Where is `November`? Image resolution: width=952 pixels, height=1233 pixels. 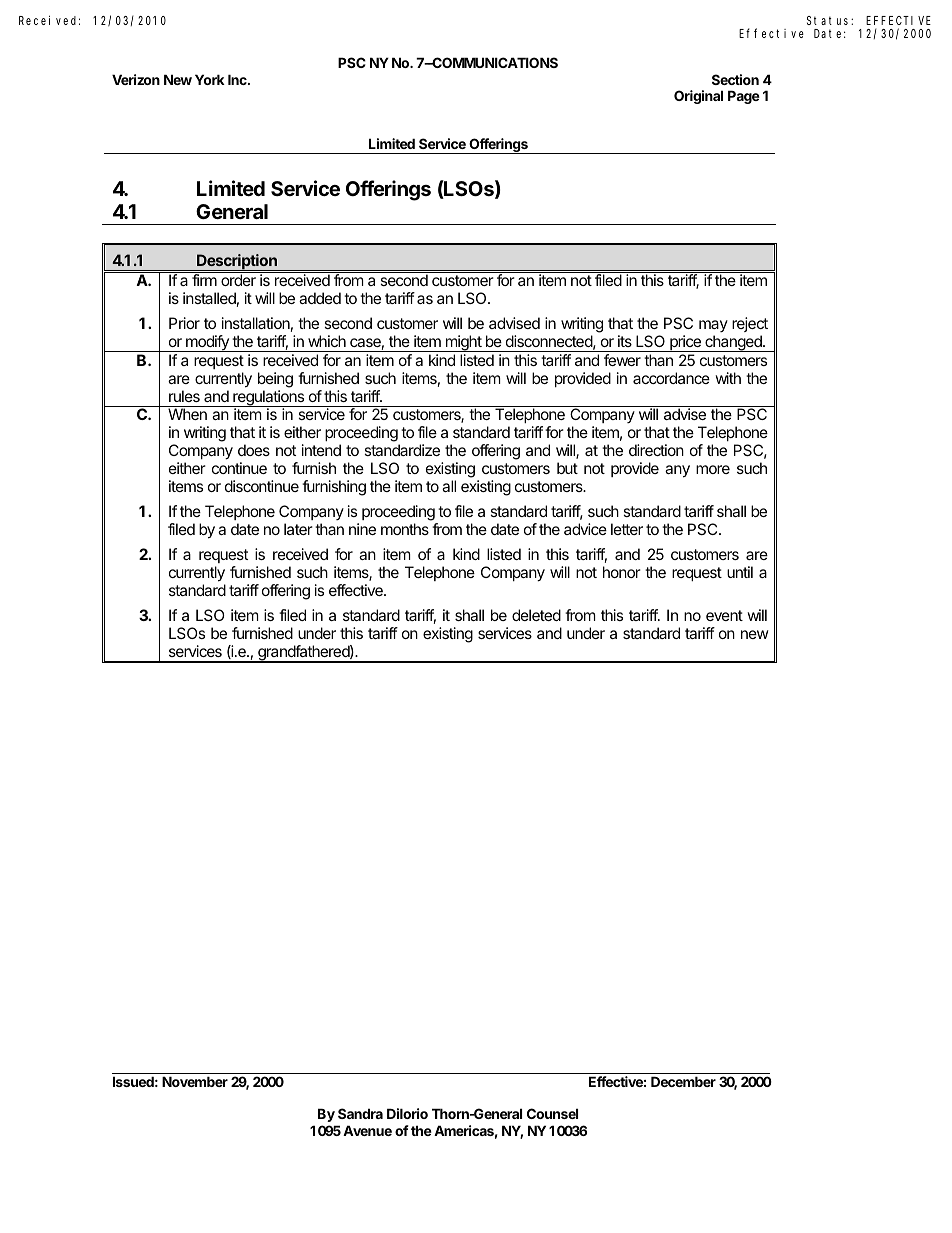
November is located at coordinates (195, 1081).
